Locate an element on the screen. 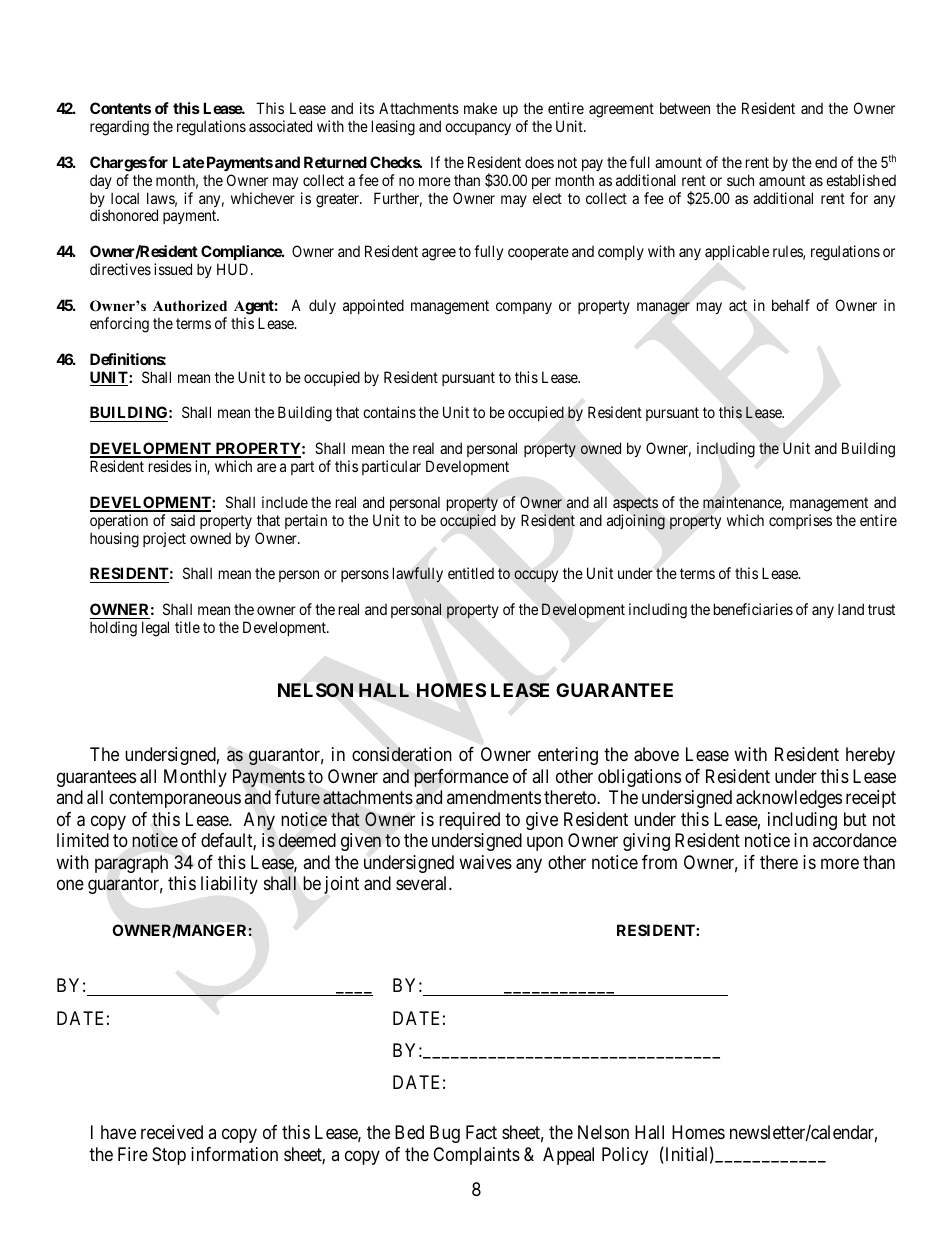 This screenshot has height=1233, width=952. Late is located at coordinates (188, 162).
